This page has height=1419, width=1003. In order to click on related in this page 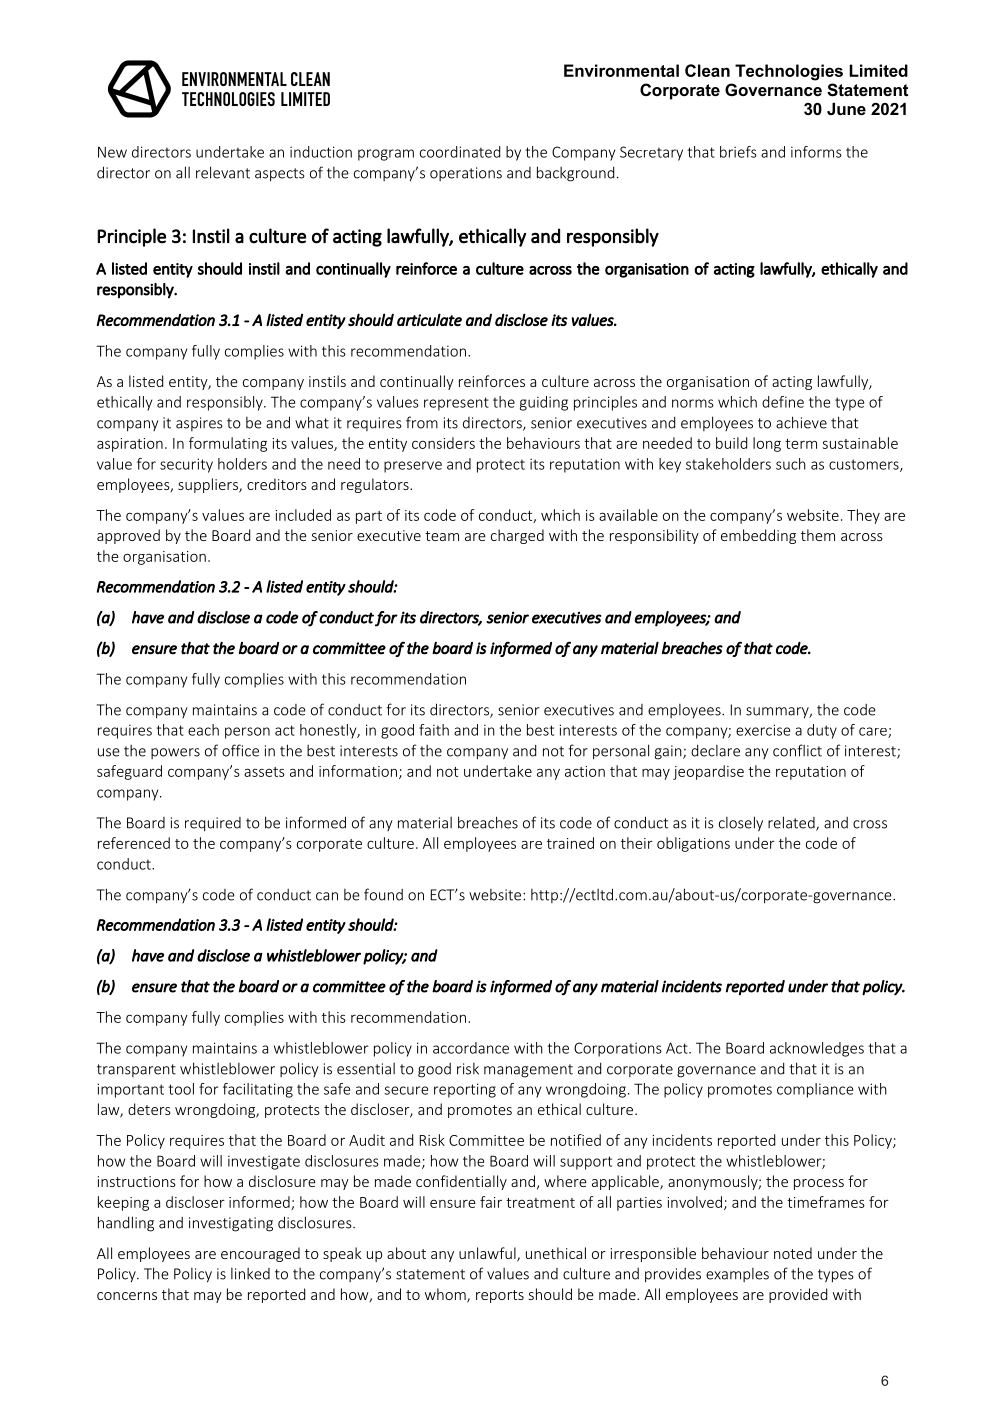, I will do `click(792, 823)`.
